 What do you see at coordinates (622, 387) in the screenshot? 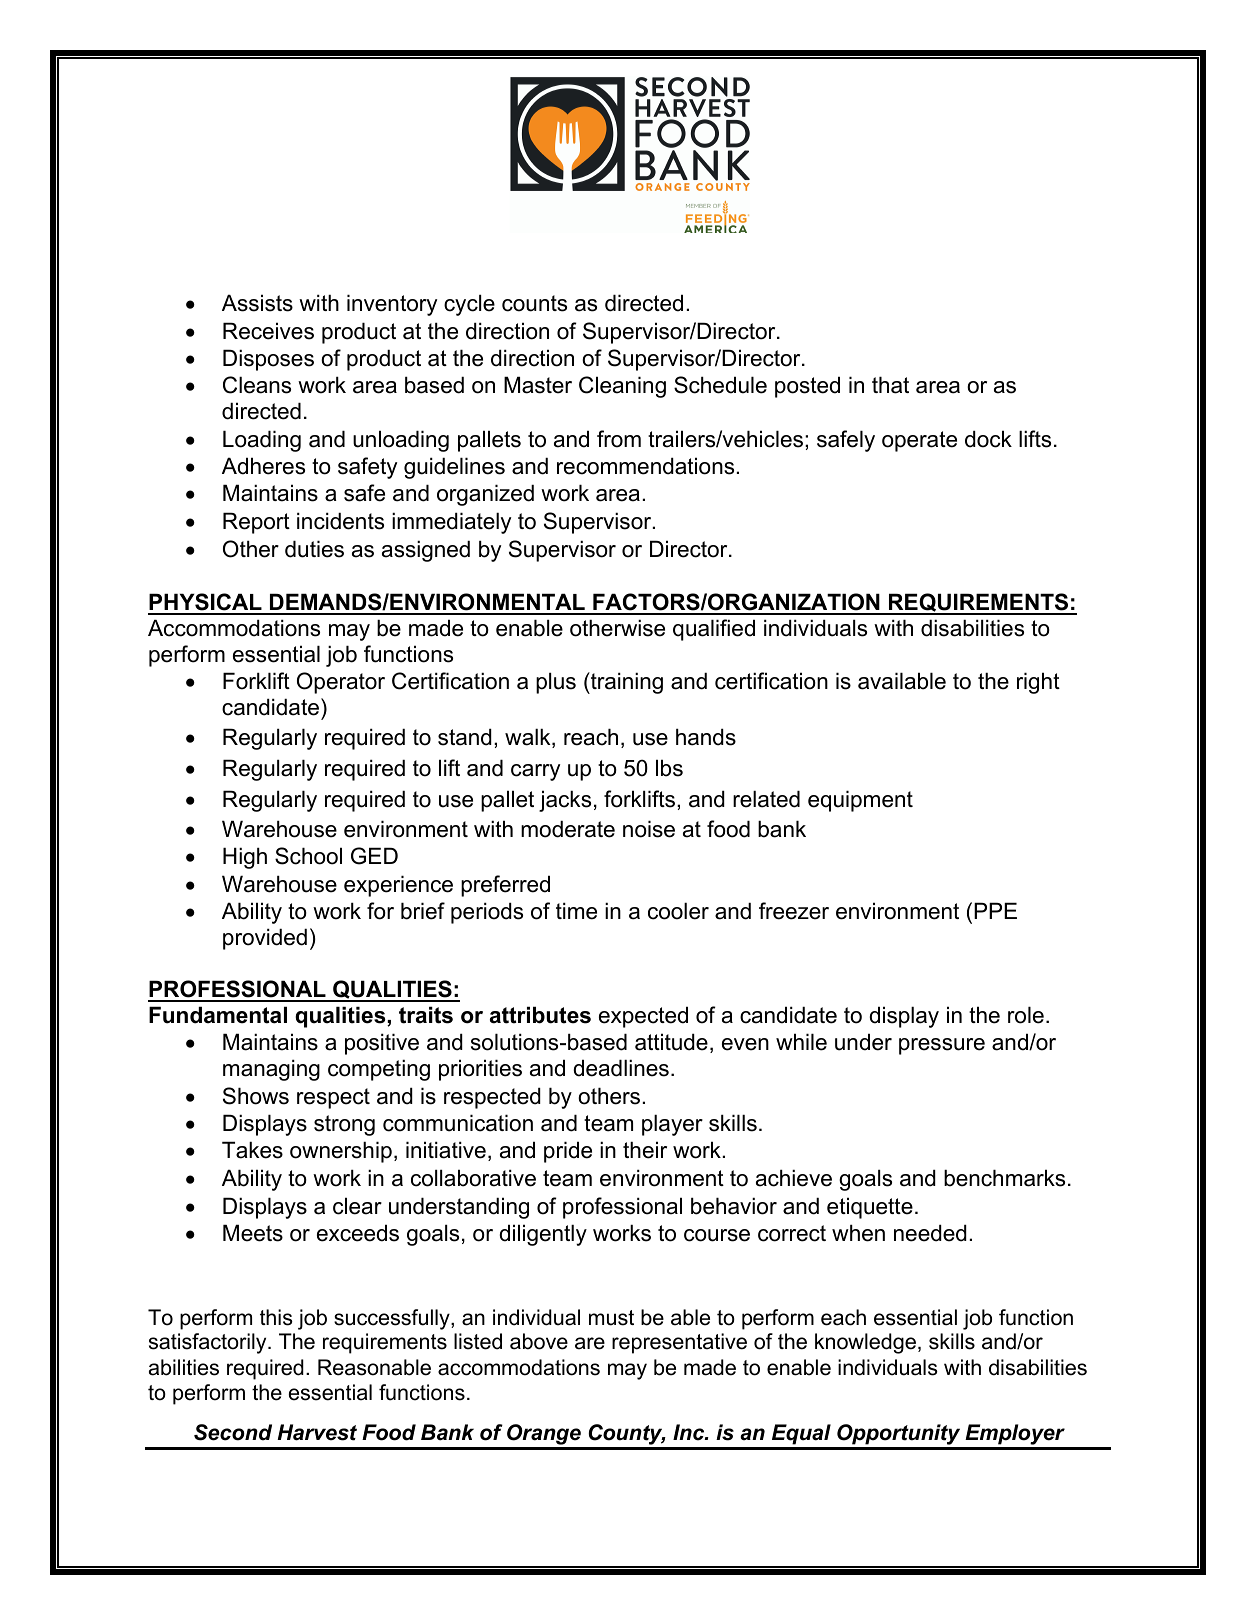
I see `Cleaning` at bounding box center [622, 387].
